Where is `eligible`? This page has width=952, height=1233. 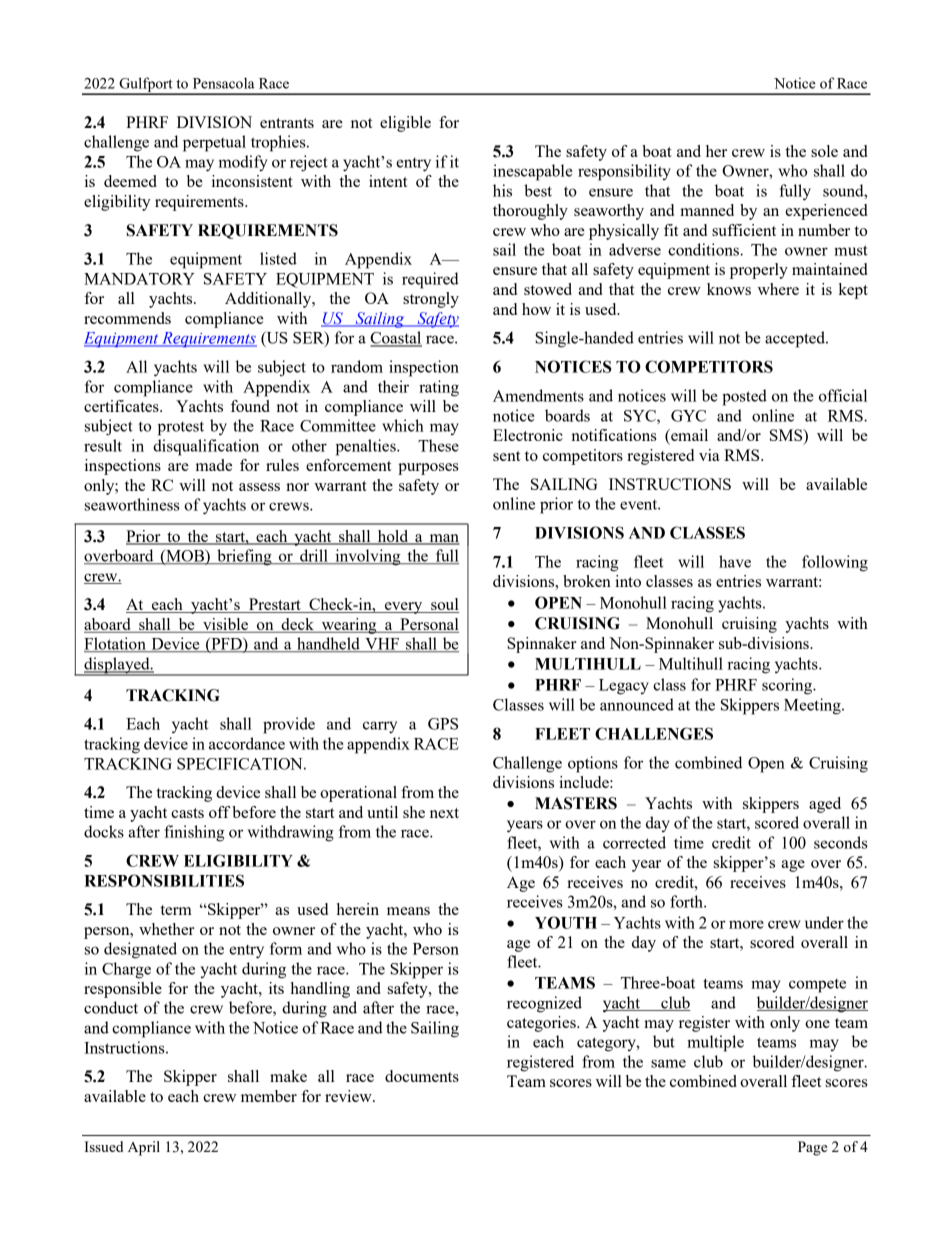
eligible is located at coordinates (405, 124).
